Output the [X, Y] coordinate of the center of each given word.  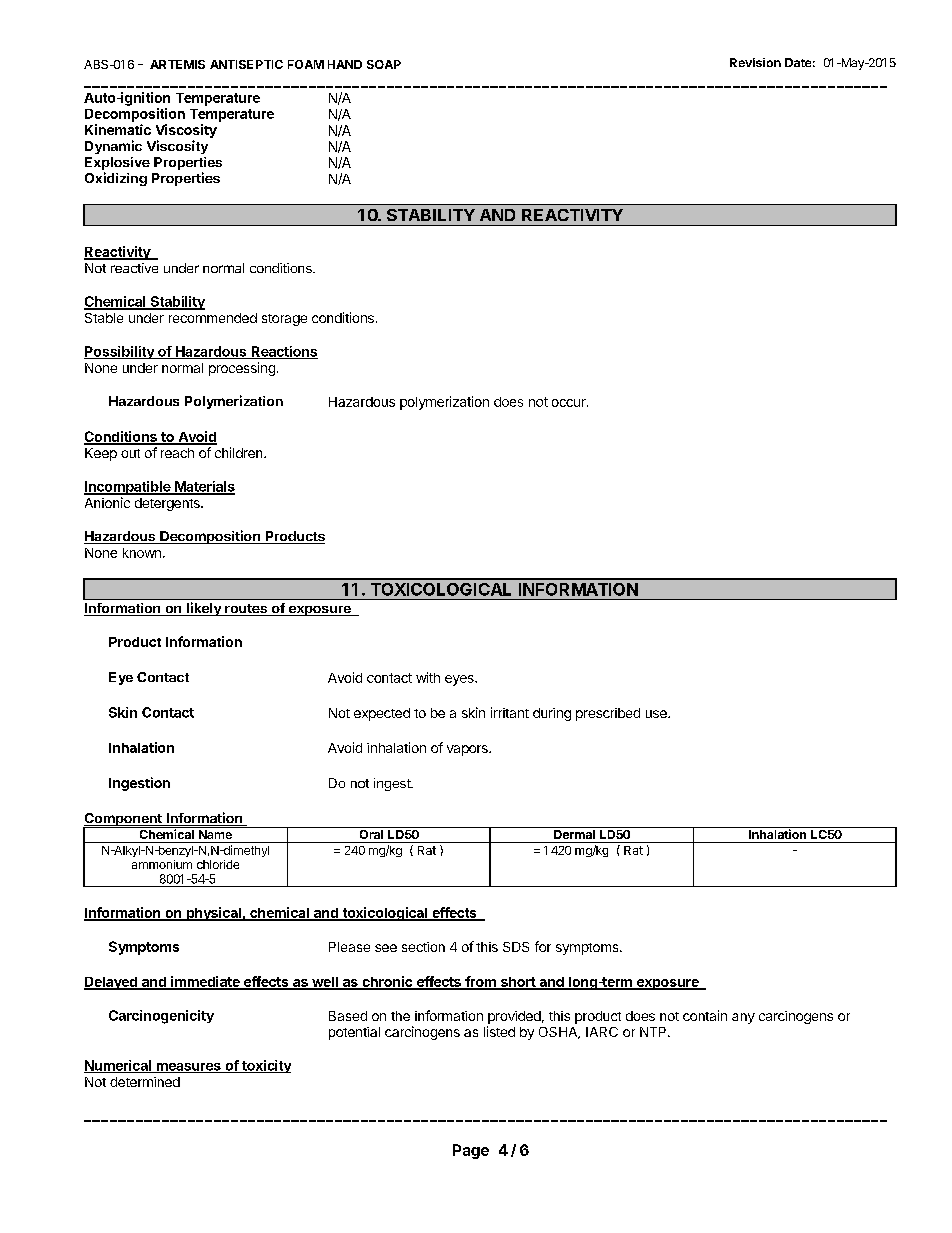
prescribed [608, 714]
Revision [755, 62]
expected [382, 714]
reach [177, 453]
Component [123, 821]
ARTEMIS [177, 64]
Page [471, 1151]
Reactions [283, 352]
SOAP [384, 64]
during [552, 714]
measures [188, 1068]
